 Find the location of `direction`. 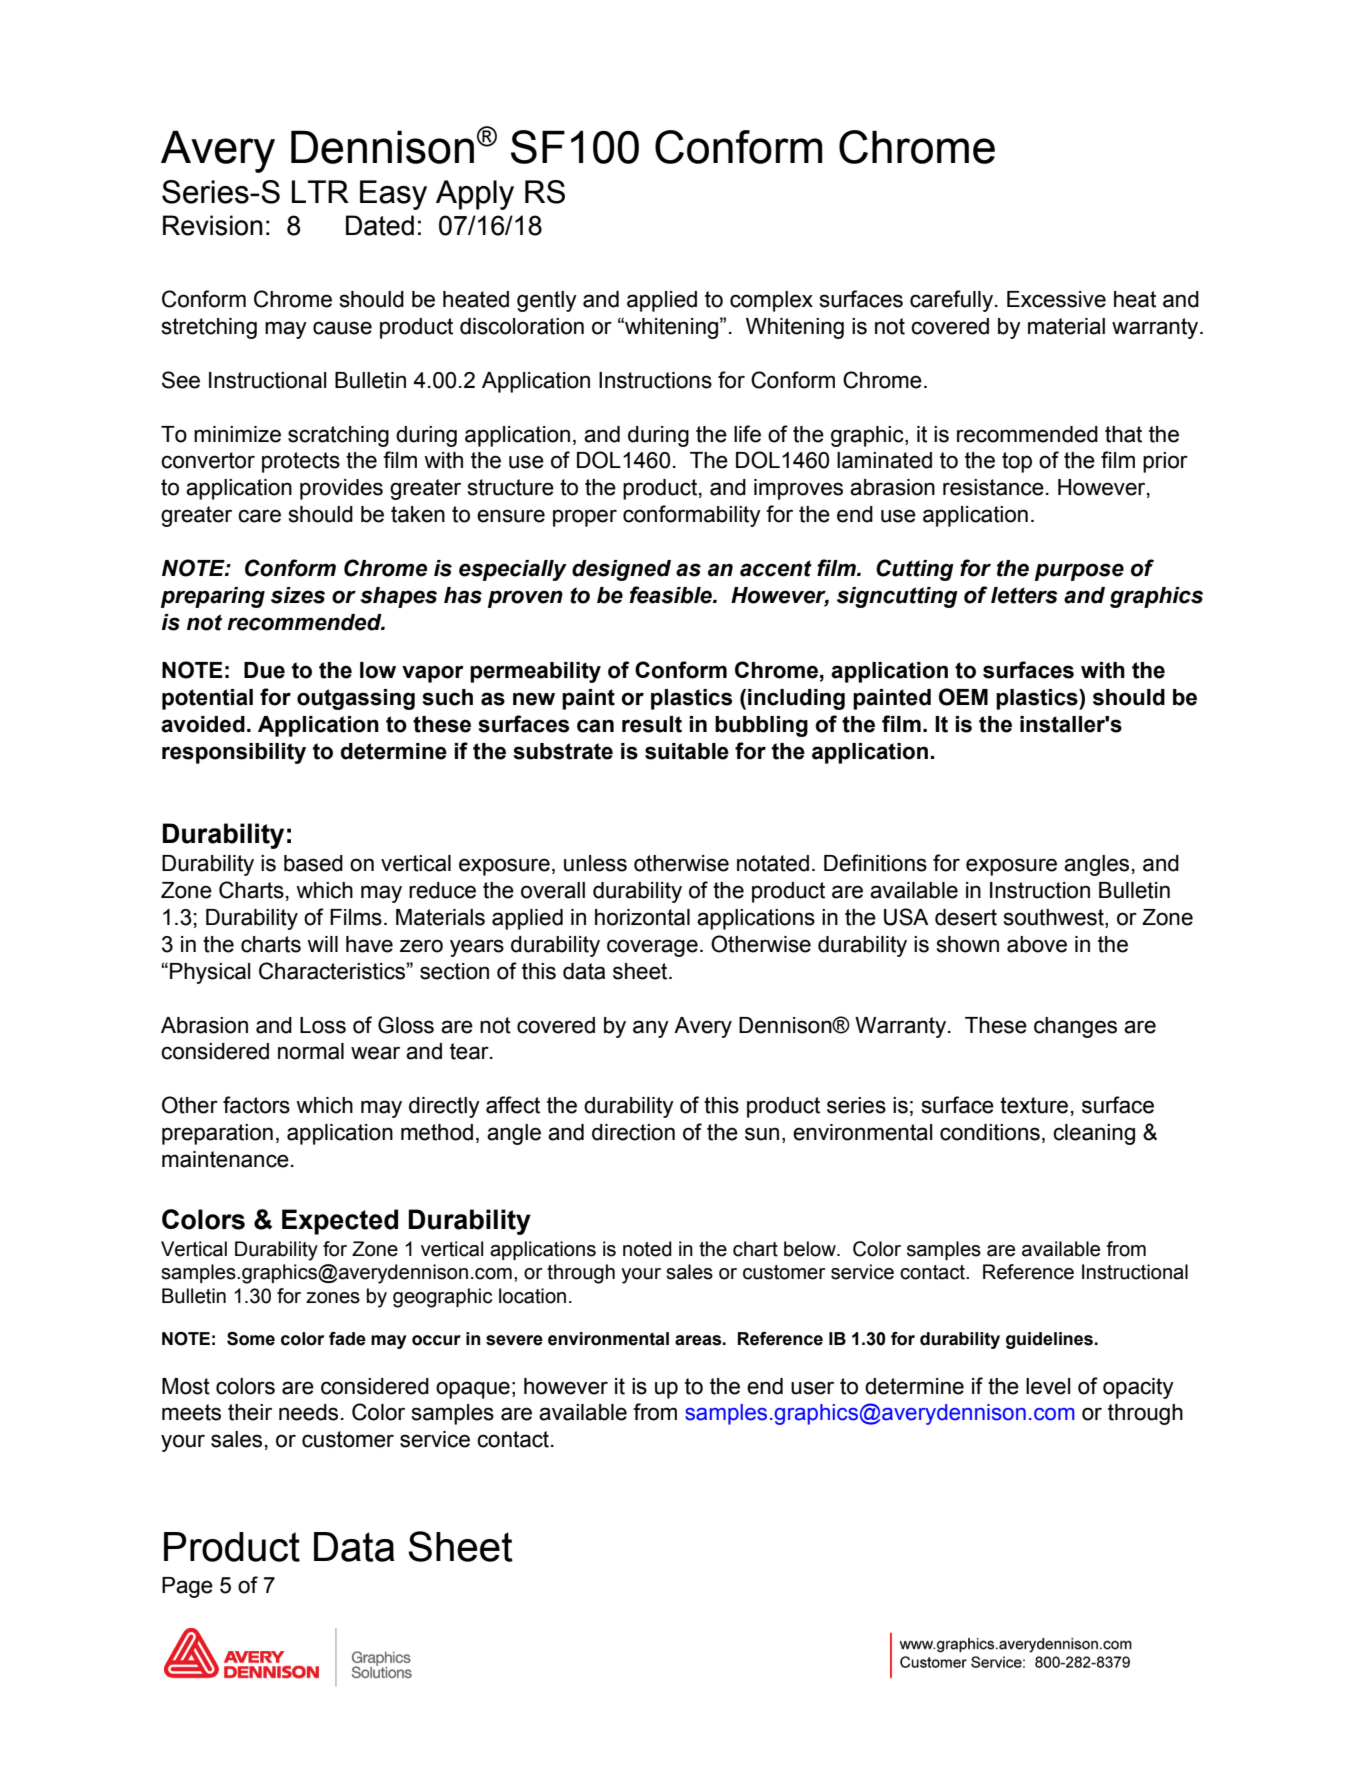

direction is located at coordinates (633, 1132).
